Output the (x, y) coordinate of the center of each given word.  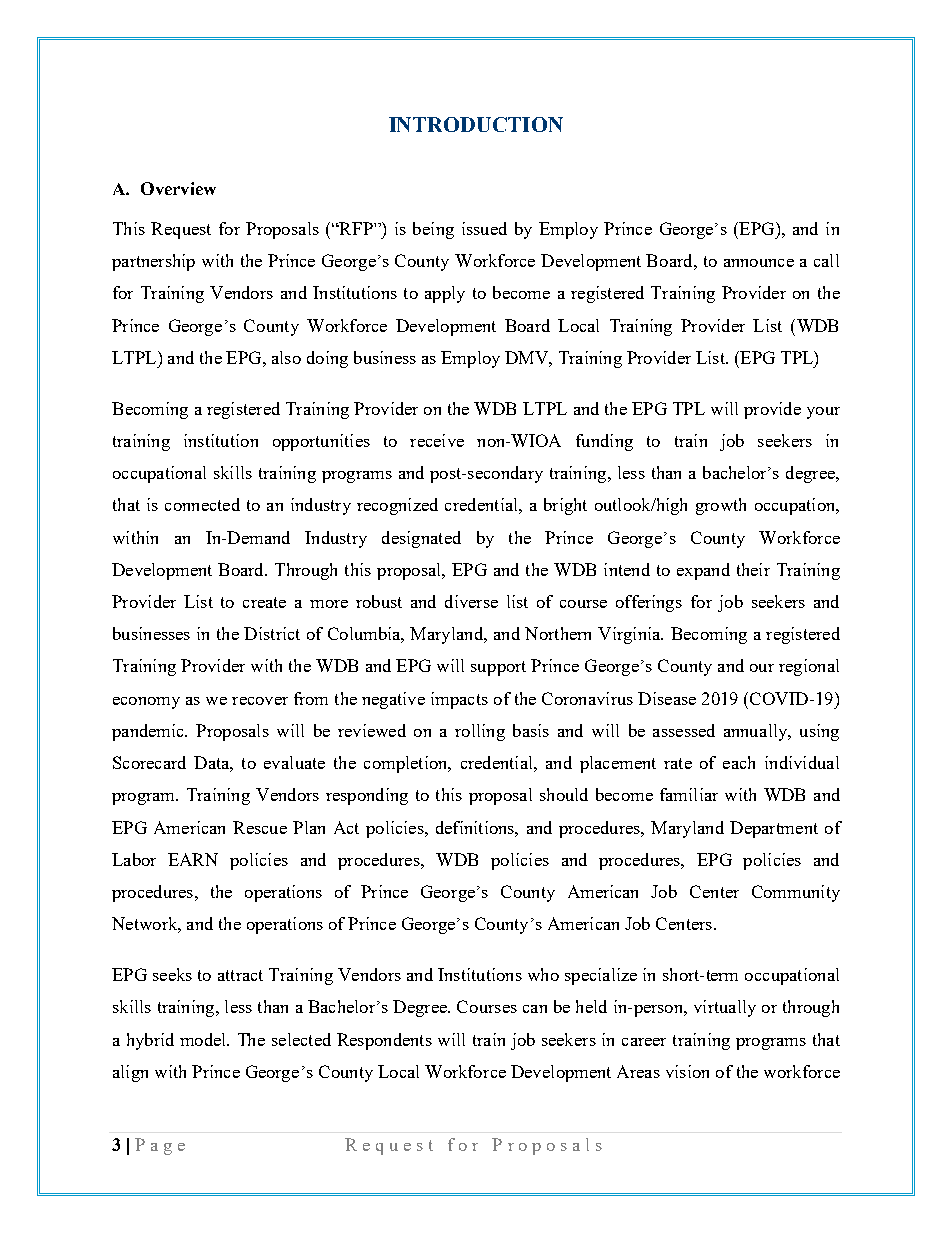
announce (759, 263)
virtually (725, 1008)
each (739, 762)
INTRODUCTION (476, 124)
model (204, 1039)
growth (721, 506)
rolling (480, 732)
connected (202, 504)
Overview (178, 188)
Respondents (384, 1041)
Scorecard (149, 762)
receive (437, 440)
